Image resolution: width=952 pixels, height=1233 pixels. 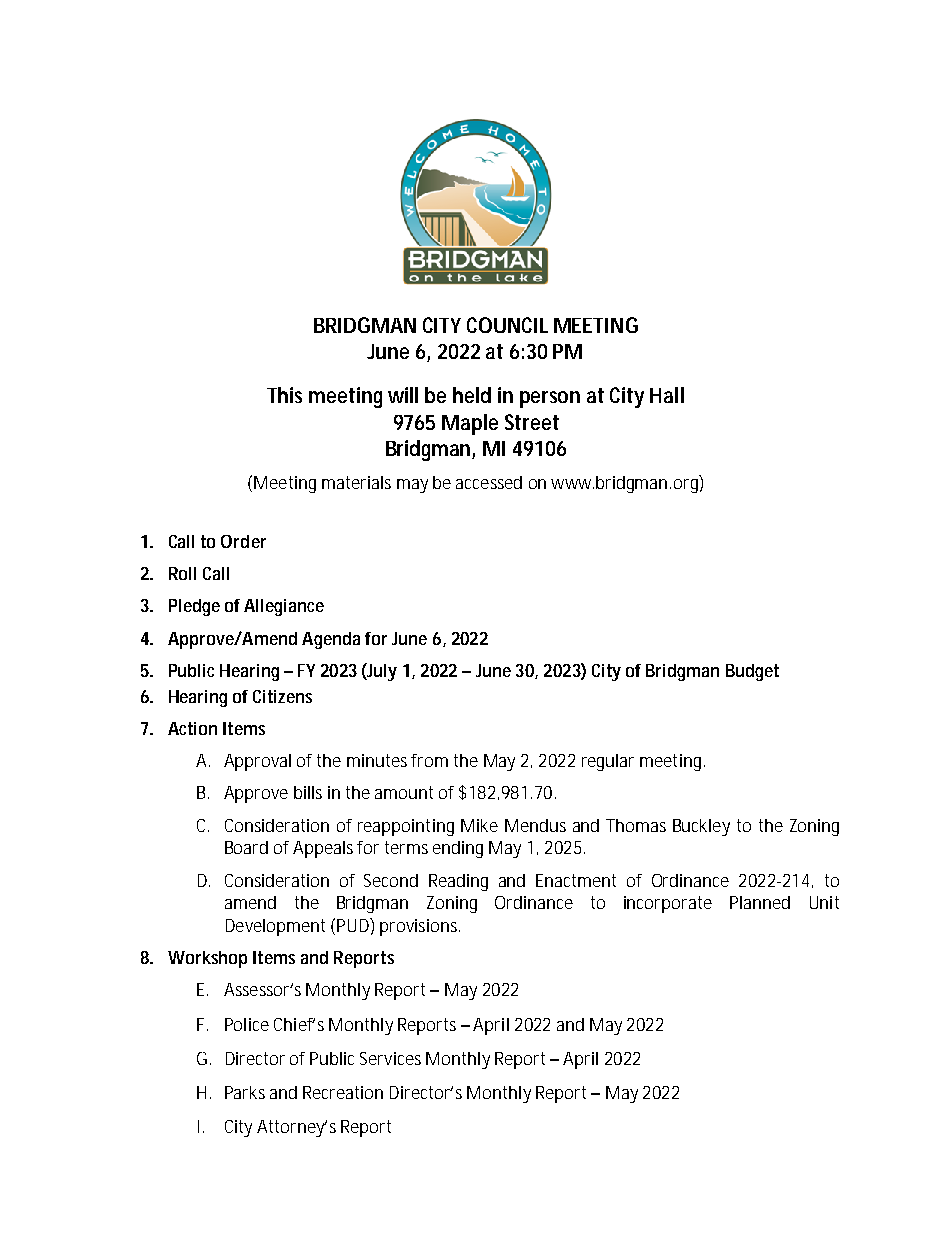 What do you see at coordinates (667, 395) in the image?
I see `Hall` at bounding box center [667, 395].
